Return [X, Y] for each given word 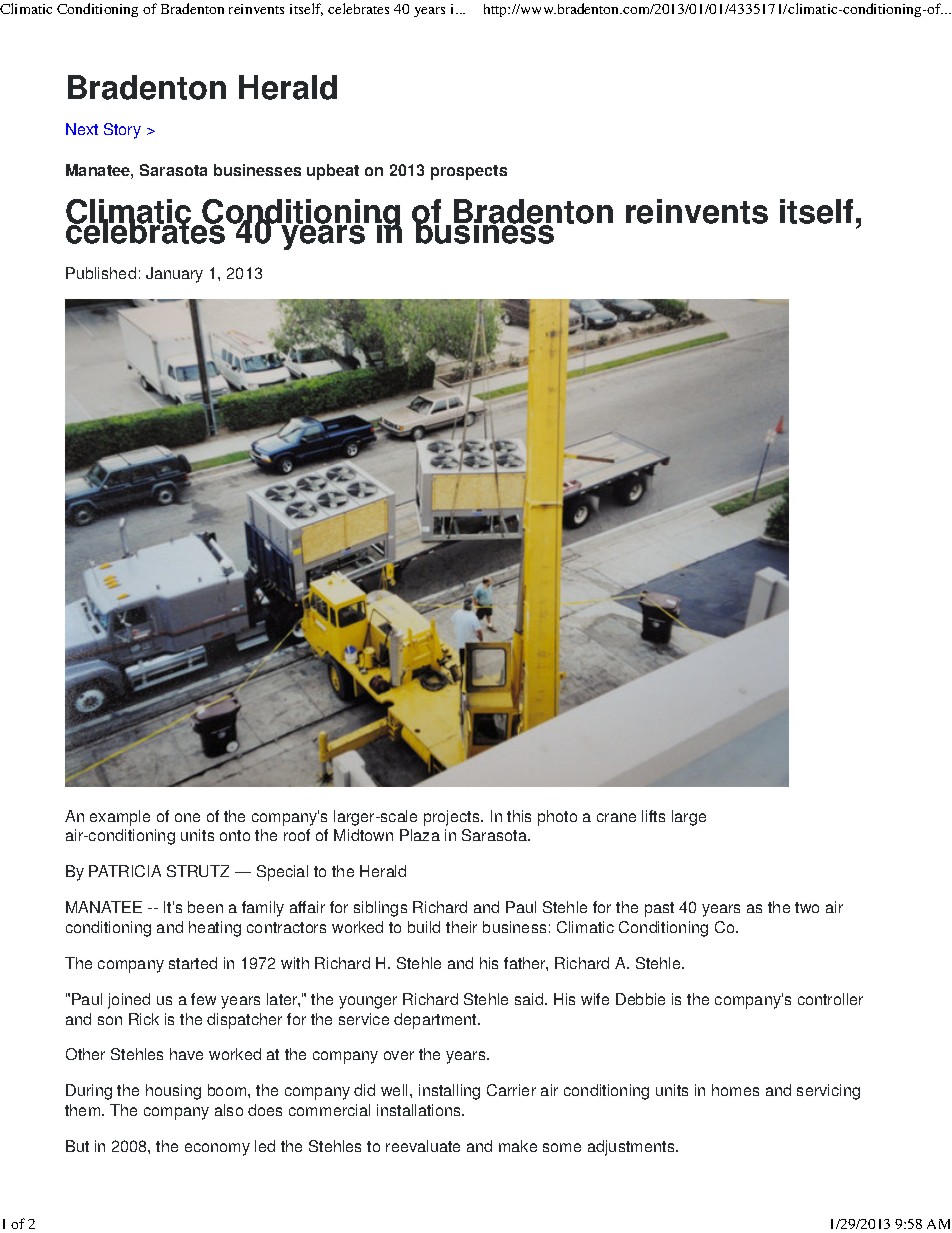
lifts [653, 816]
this [519, 816]
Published [101, 273]
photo [557, 818]
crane [616, 817]
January [174, 275]
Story [122, 131]
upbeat [333, 172]
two [807, 907]
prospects [469, 172]
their [461, 927]
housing [173, 1092]
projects [453, 818]
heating [215, 929]
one [187, 817]
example [120, 818]
